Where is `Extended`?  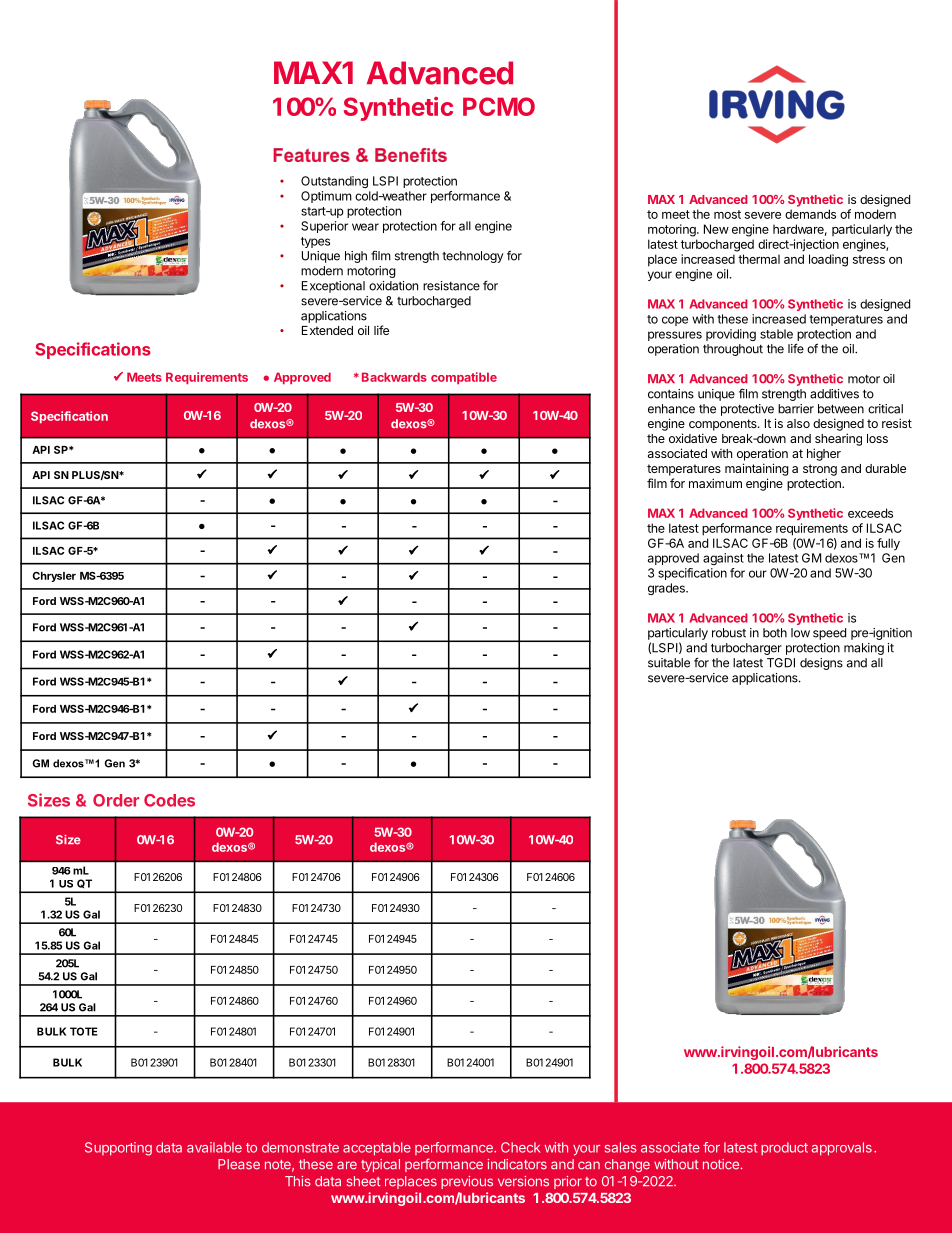
Extended is located at coordinates (327, 330).
